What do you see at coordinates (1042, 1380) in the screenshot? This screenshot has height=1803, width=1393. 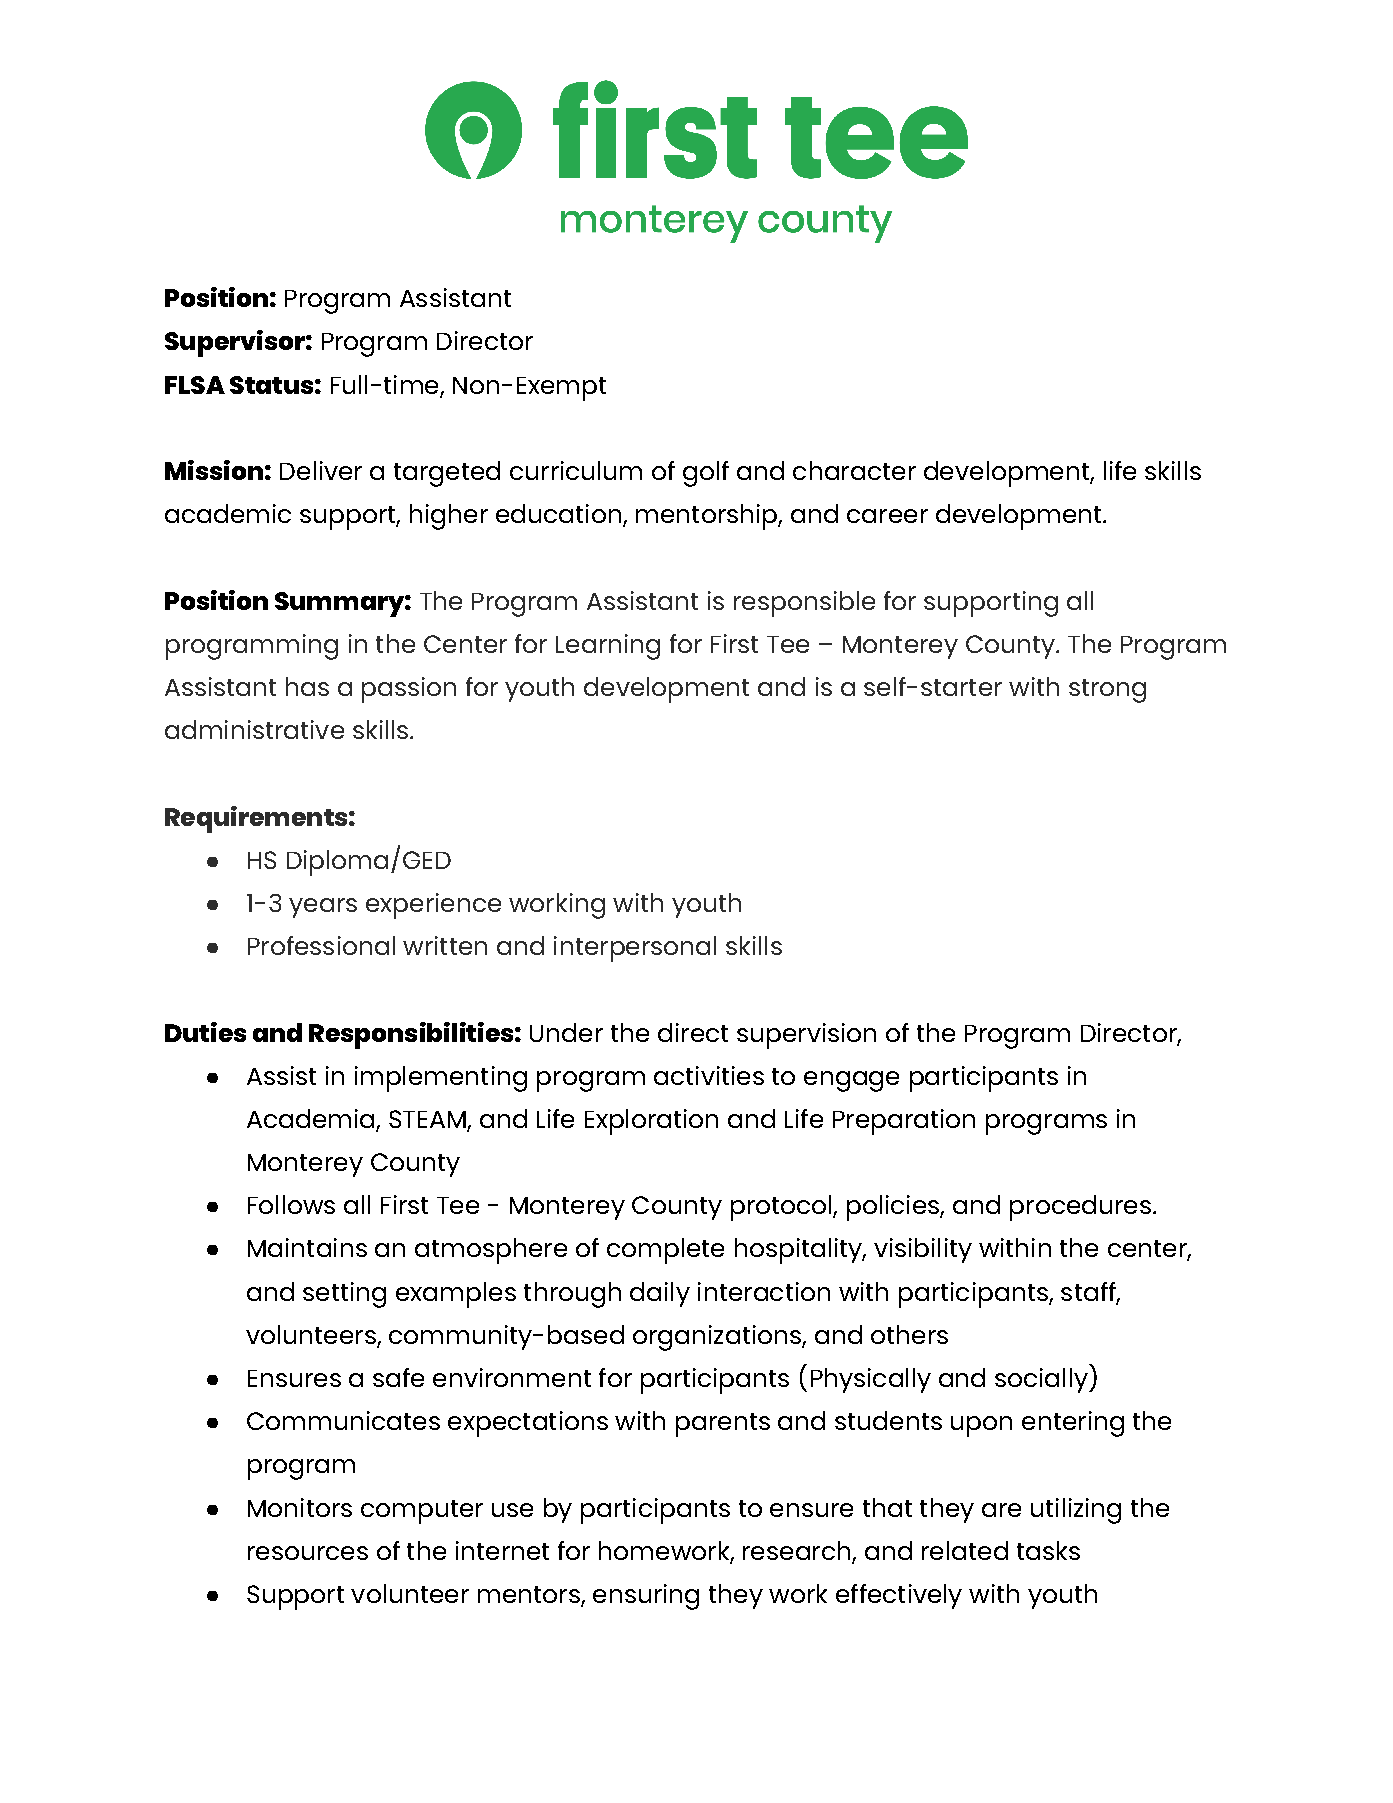 I see `socially` at bounding box center [1042, 1380].
